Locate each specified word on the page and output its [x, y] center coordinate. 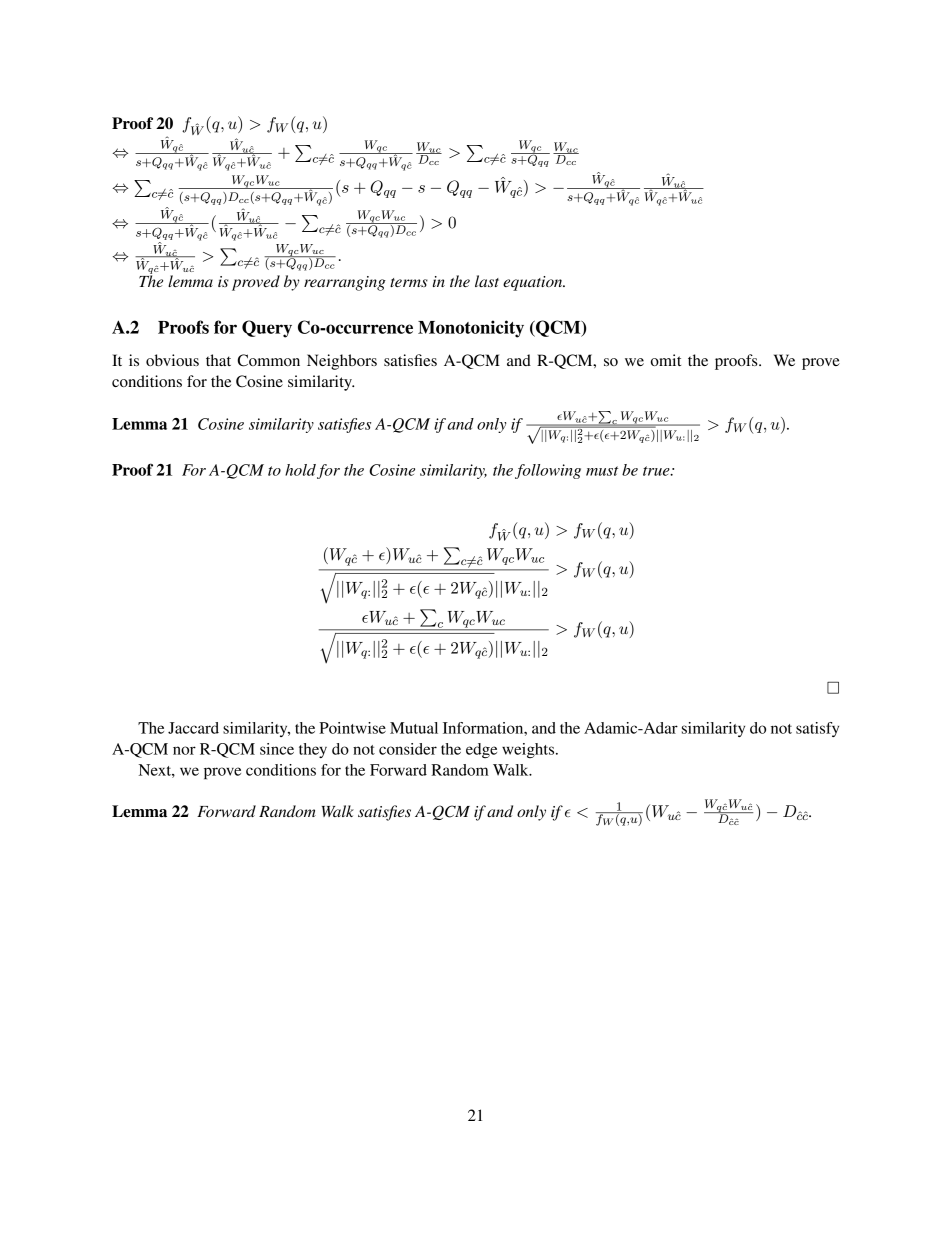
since [277, 749]
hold [300, 470]
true [657, 471]
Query [267, 329]
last [487, 281]
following [548, 471]
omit [666, 360]
